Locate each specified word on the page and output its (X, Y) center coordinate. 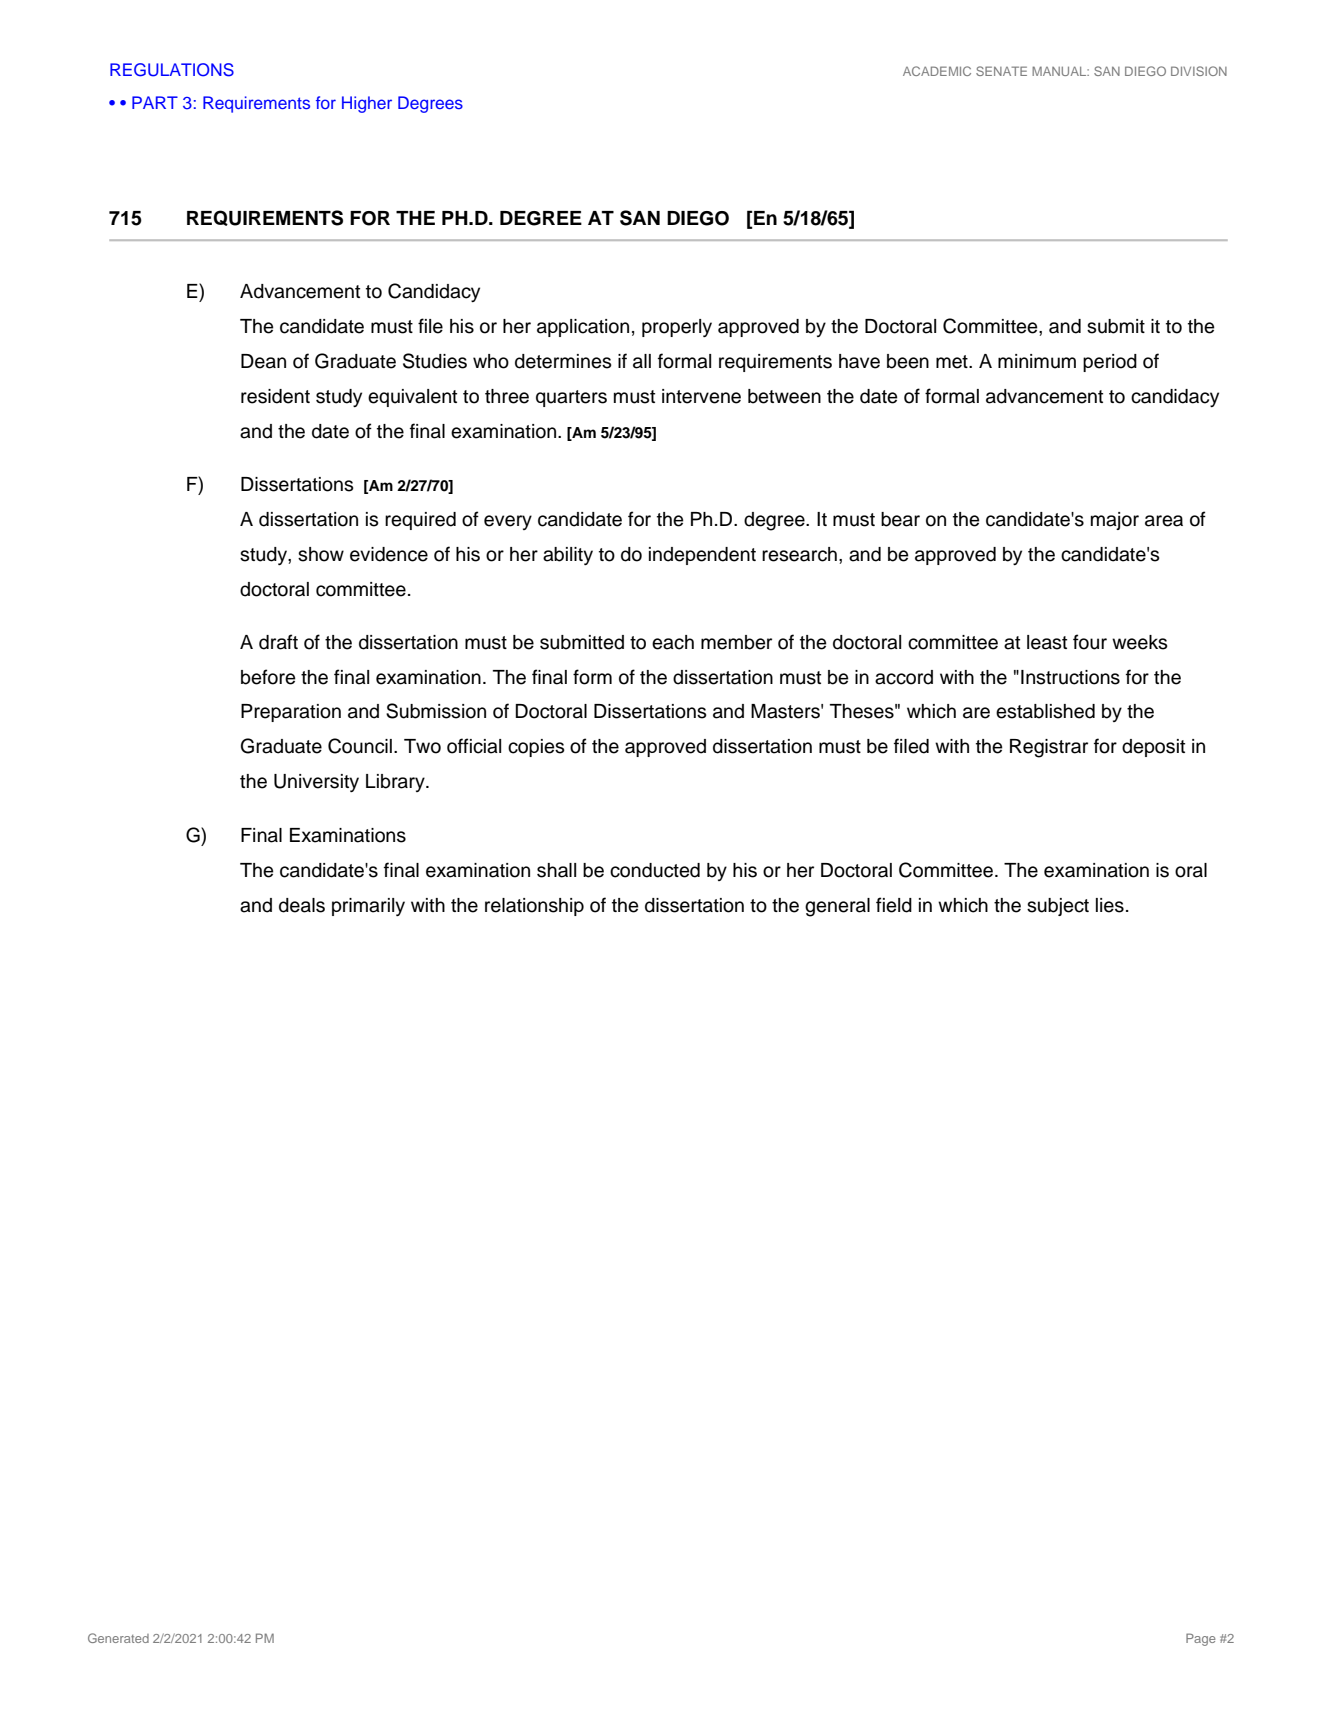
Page (1201, 1639)
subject (1058, 907)
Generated (118, 1638)
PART (155, 102)
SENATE (1001, 71)
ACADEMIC (937, 71)
